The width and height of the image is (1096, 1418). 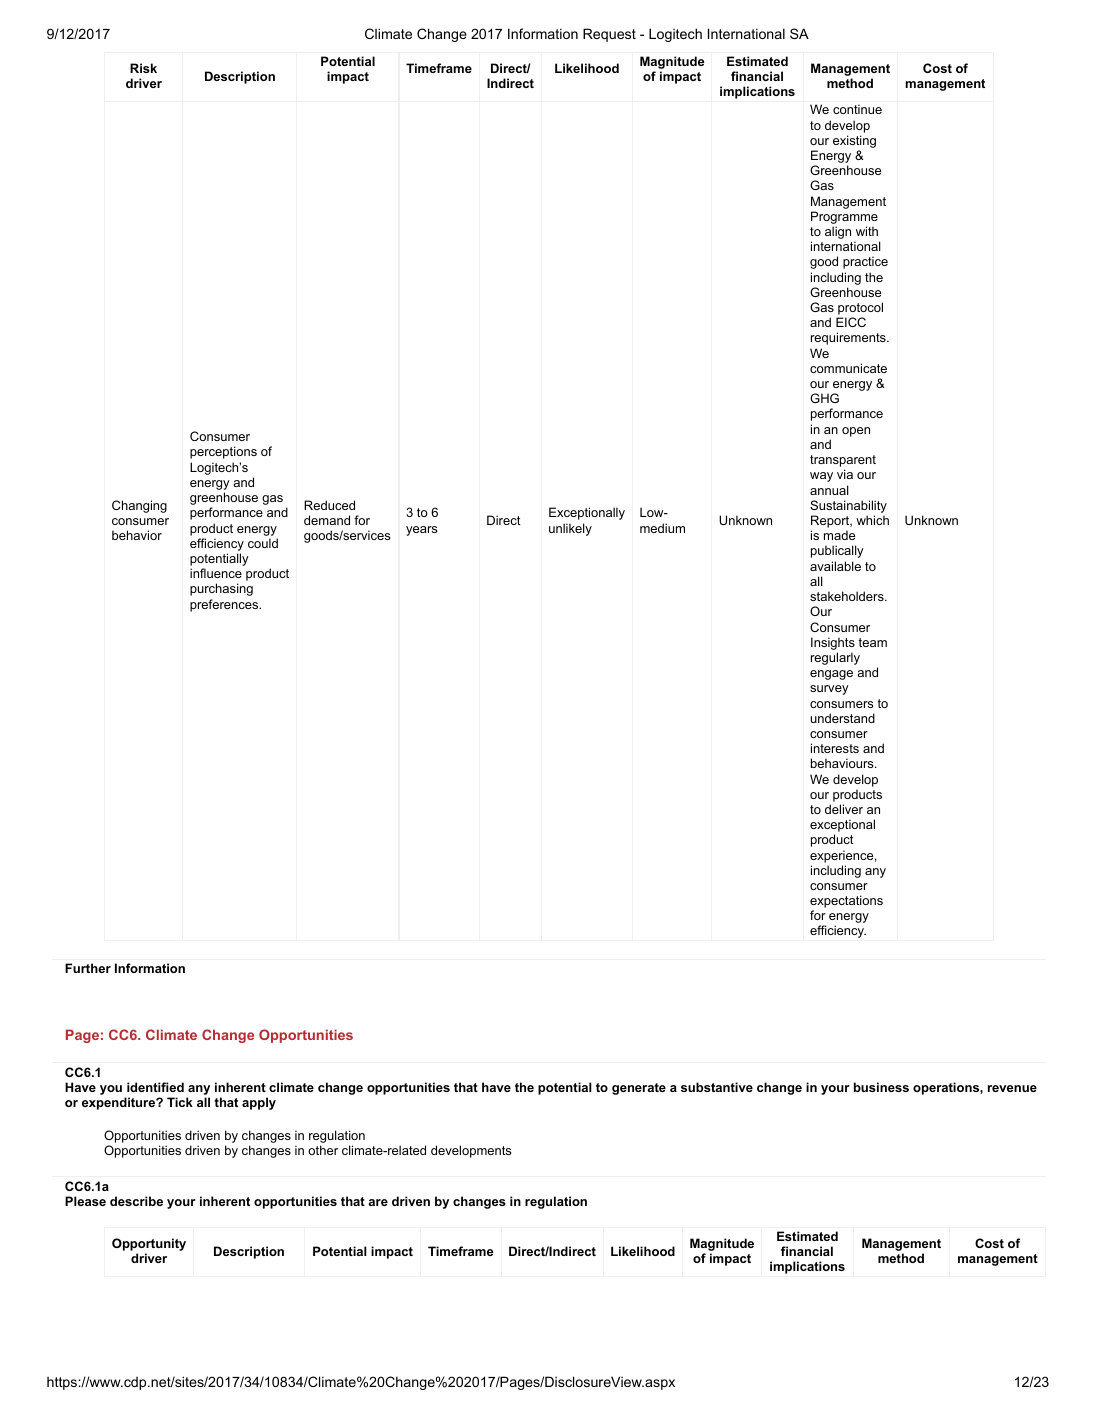 I want to click on business, so click(x=881, y=1087).
